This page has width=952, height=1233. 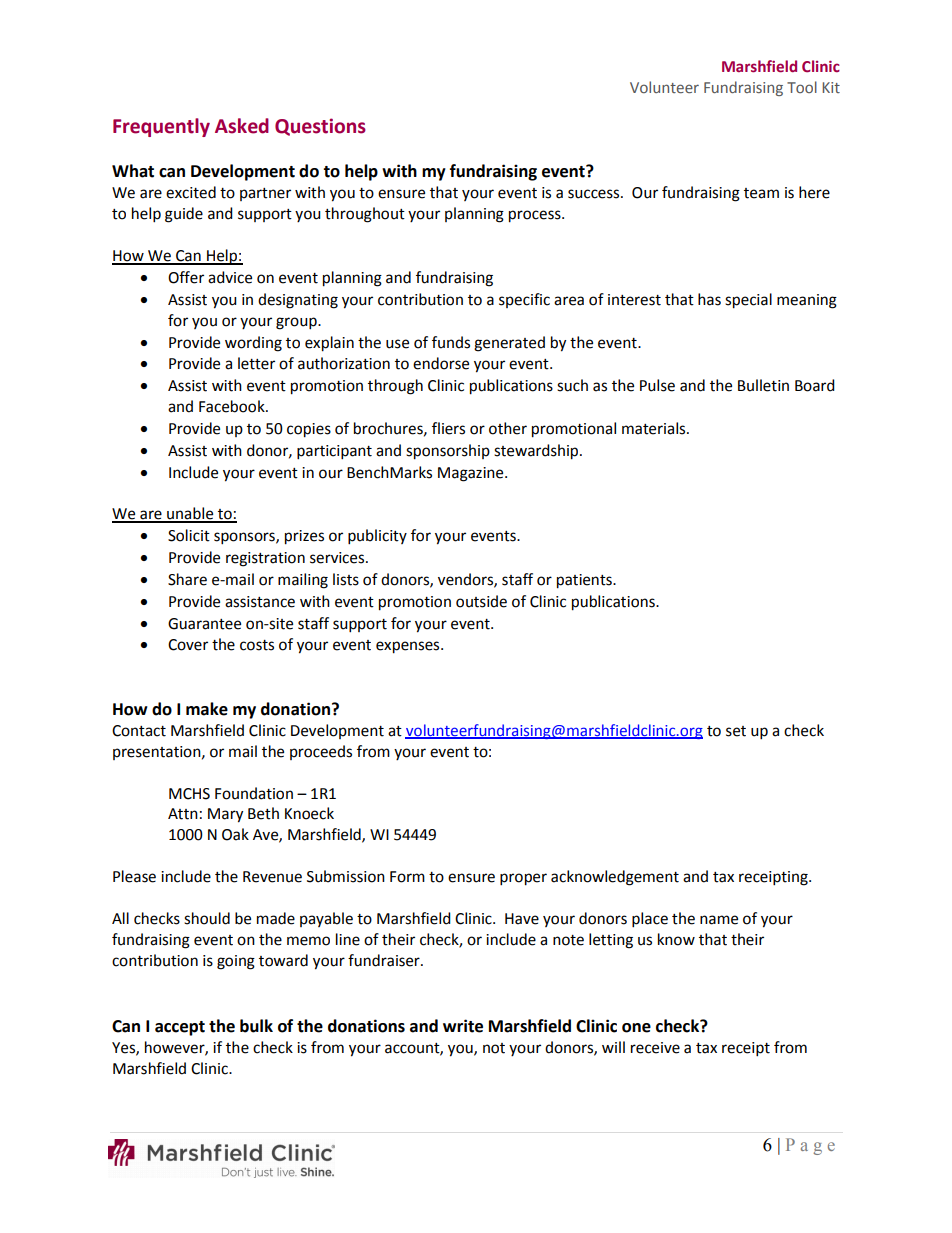 I want to click on Facebook, so click(x=233, y=406).
